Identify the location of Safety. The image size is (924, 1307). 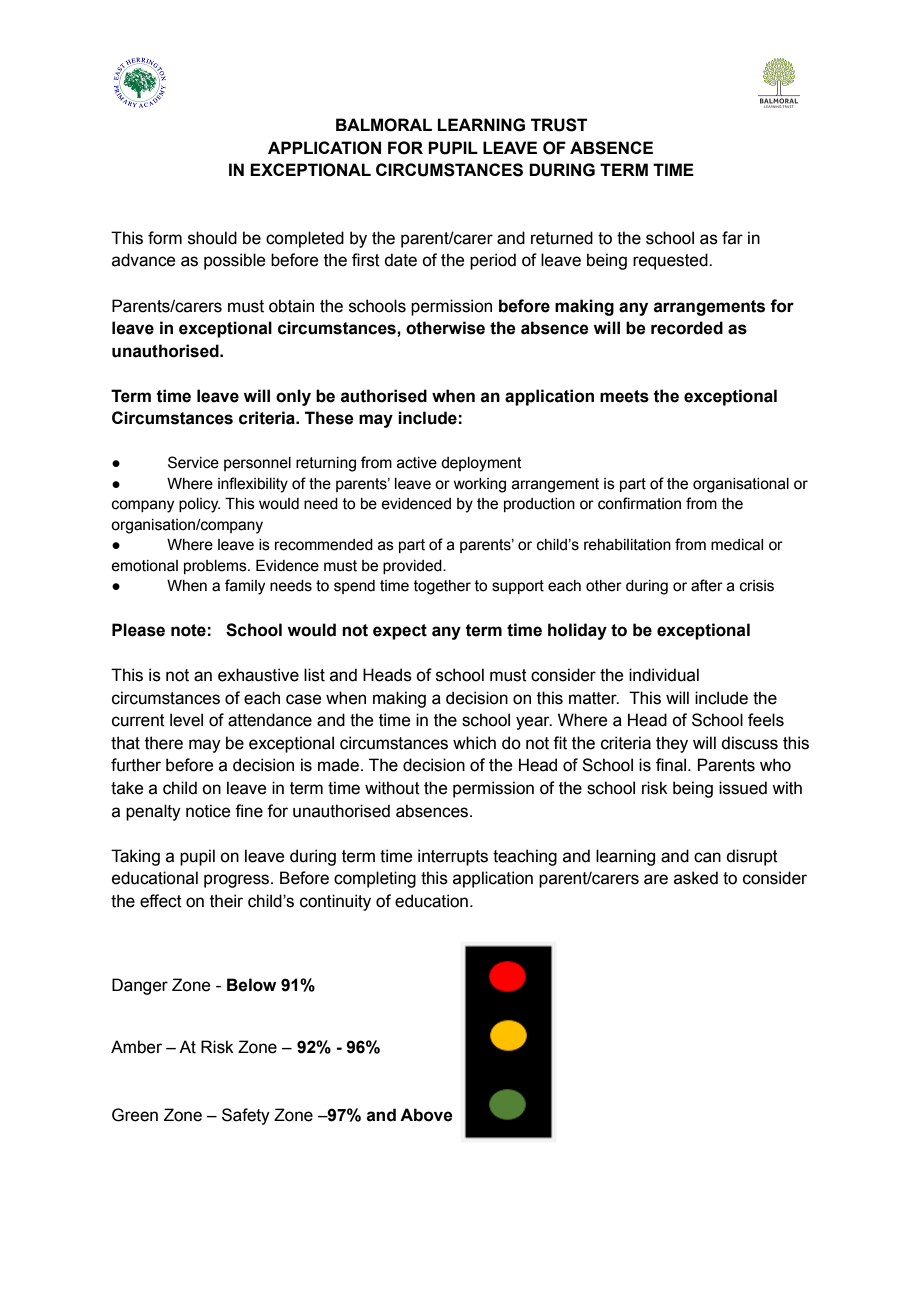
(246, 1116).
